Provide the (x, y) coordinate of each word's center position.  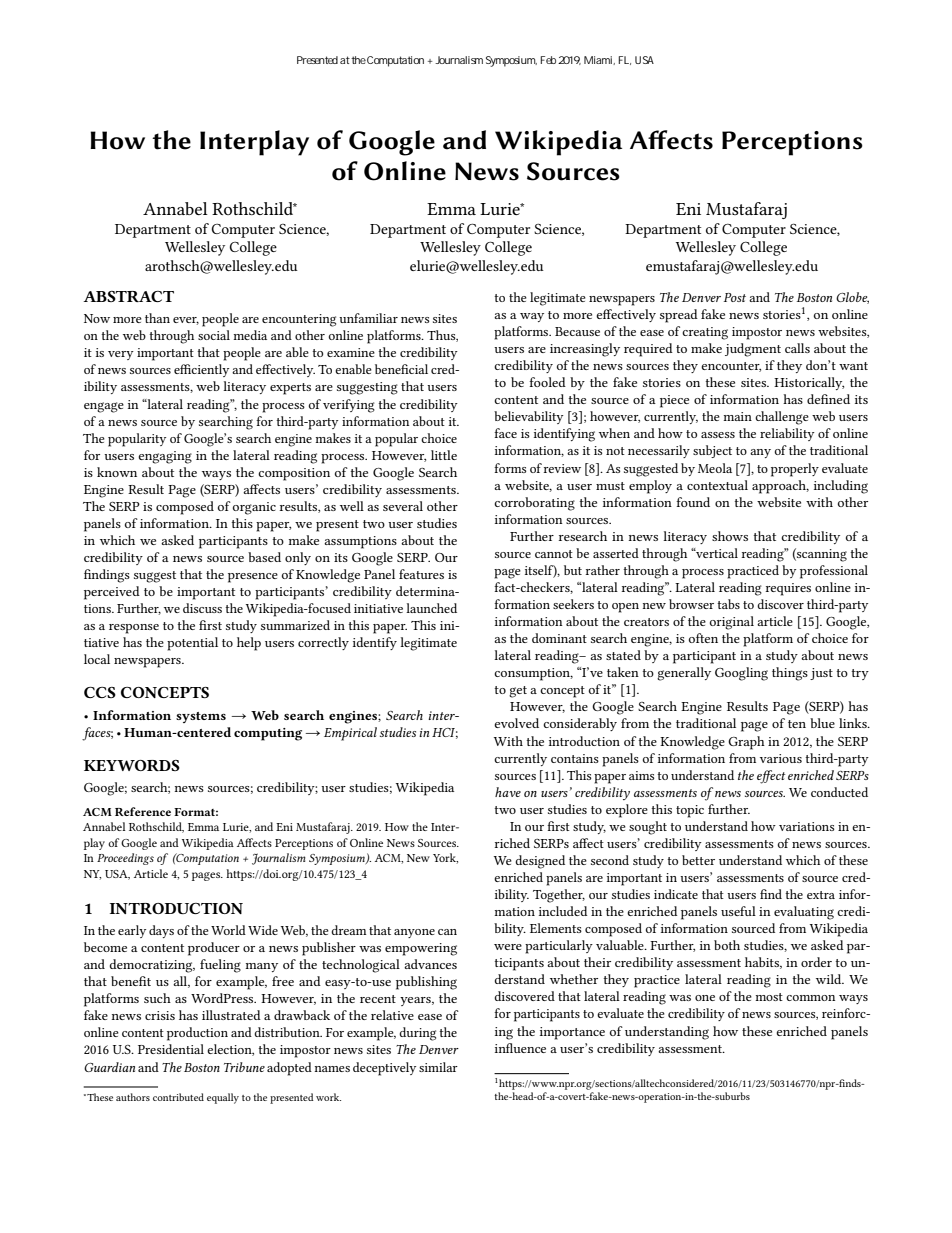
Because (577, 331)
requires (788, 589)
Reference (143, 811)
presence (253, 578)
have (508, 792)
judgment (753, 350)
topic (690, 811)
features (421, 574)
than (157, 318)
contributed (178, 1097)
